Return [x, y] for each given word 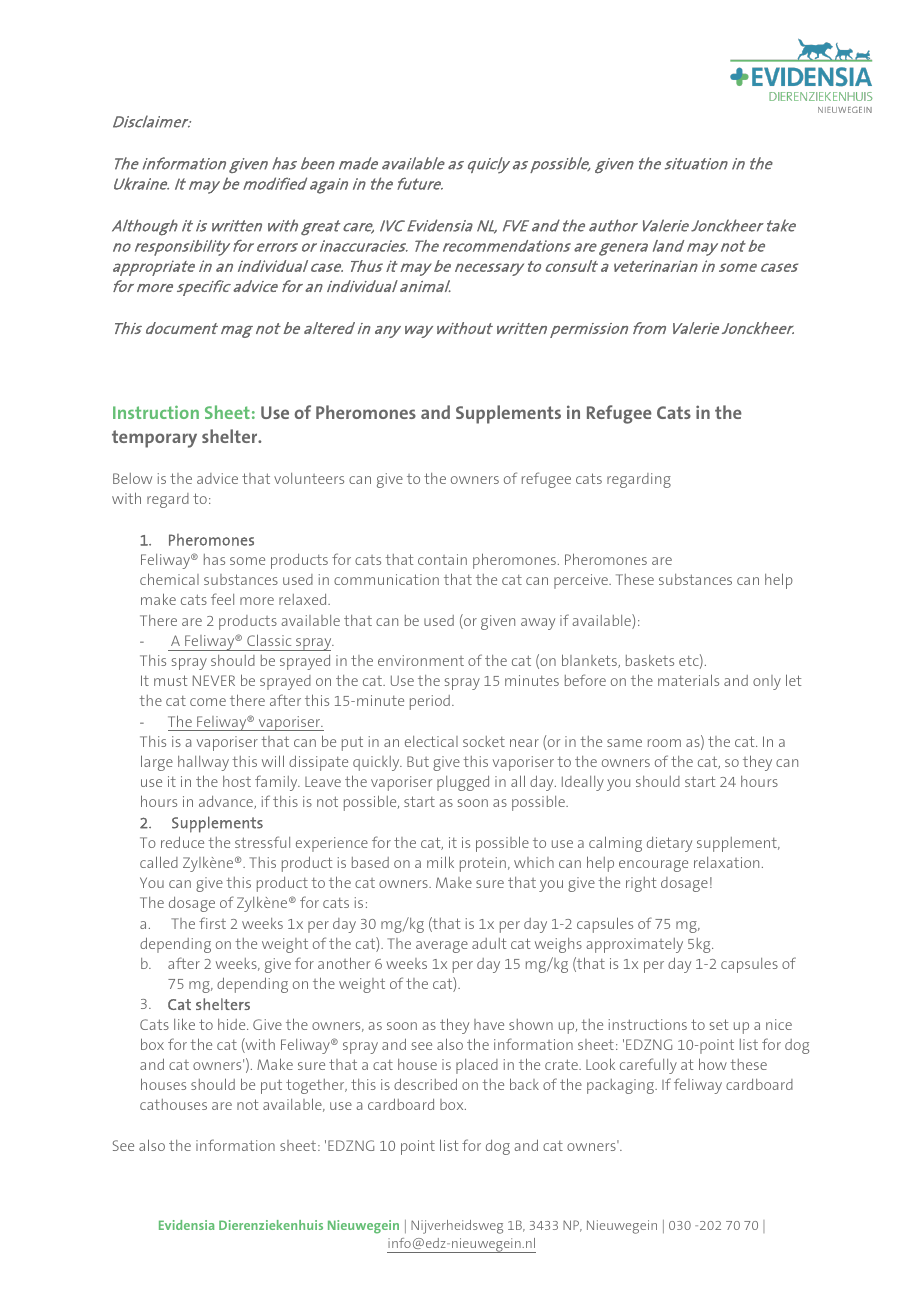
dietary [669, 844]
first [212, 923]
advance [227, 802]
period [430, 702]
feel [222, 599]
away [538, 624]
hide [233, 1024]
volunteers [309, 478]
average [442, 947]
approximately [634, 945]
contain [442, 559]
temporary [154, 439]
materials [688, 680]
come [208, 702]
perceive [582, 581]
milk [440, 862]
